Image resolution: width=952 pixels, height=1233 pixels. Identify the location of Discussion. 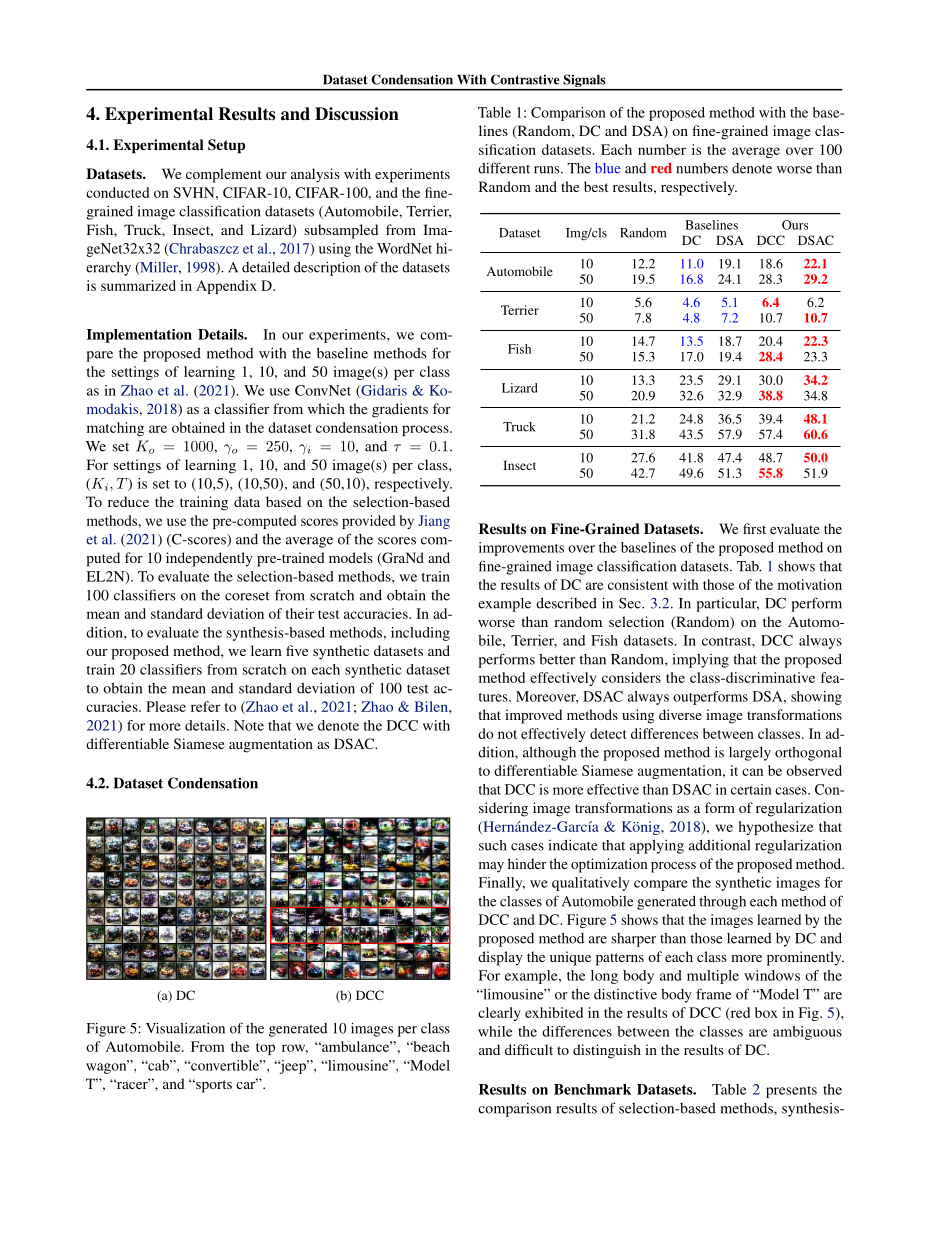
(357, 114).
